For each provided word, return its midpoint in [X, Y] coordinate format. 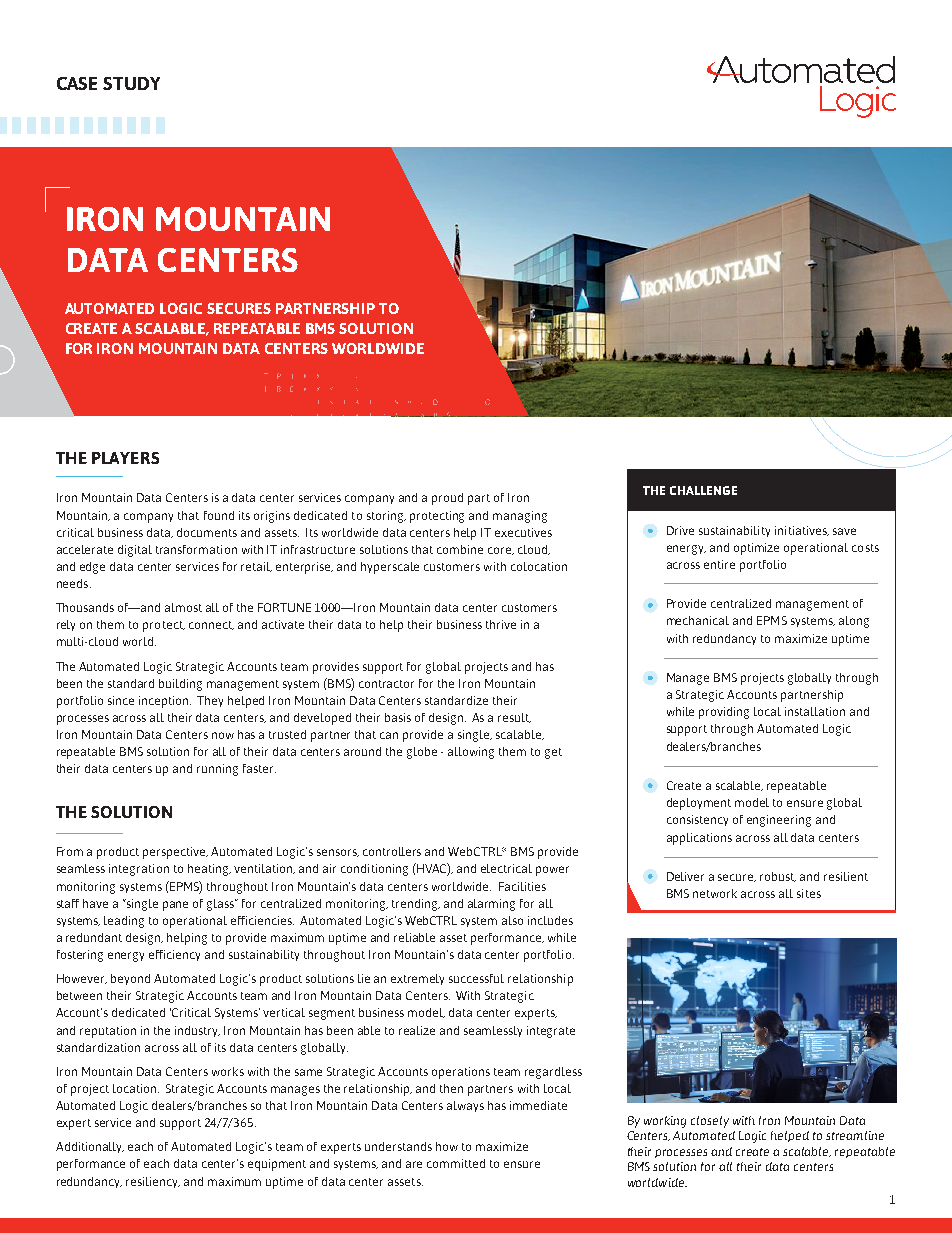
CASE [77, 83]
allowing [471, 753]
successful [476, 978]
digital [135, 551]
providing [724, 713]
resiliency [153, 1182]
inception [165, 702]
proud [447, 499]
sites [809, 893]
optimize [756, 549]
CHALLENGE [703, 490]
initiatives [802, 531]
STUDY [131, 83]
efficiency [174, 955]
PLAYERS [125, 458]
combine [460, 549]
